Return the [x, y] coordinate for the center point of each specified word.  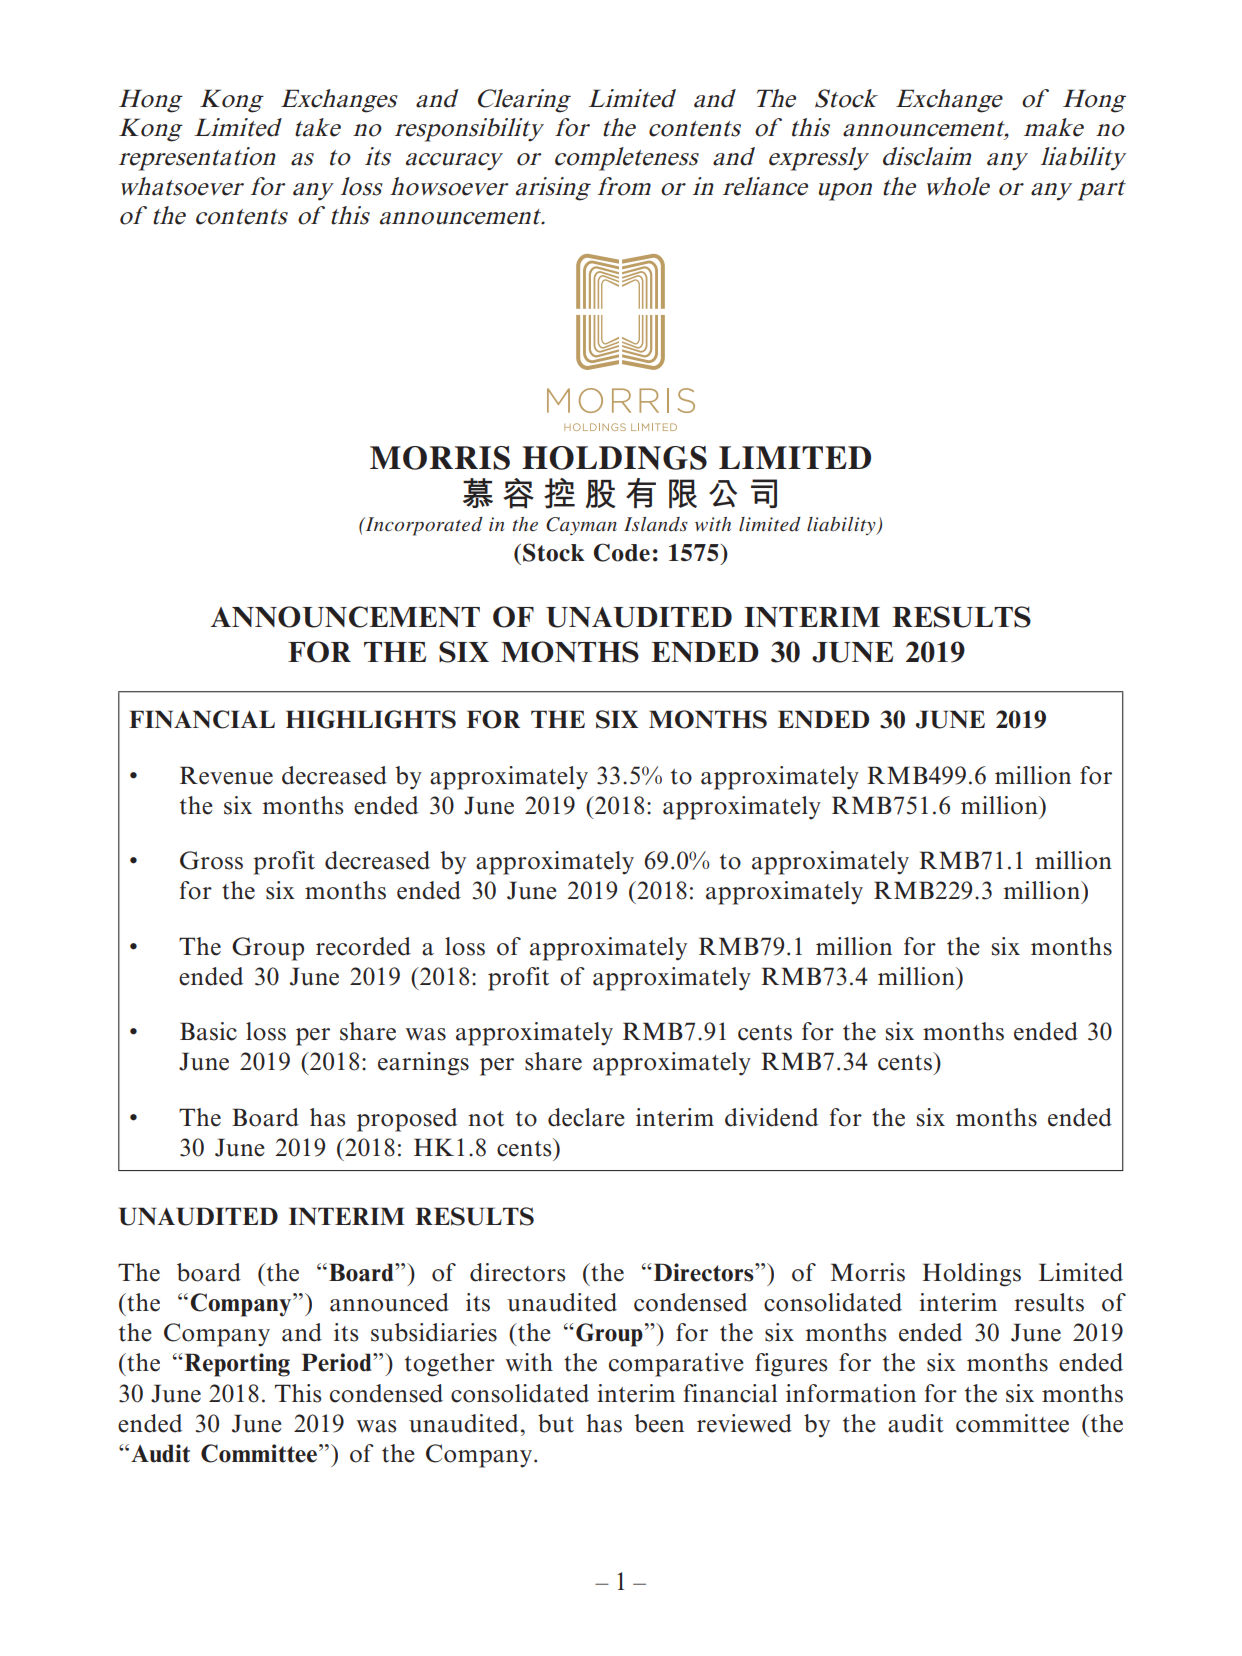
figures [791, 1365]
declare [586, 1117]
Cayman [581, 526]
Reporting [236, 1365]
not [486, 1119]
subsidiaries [434, 1332]
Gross [211, 860]
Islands [656, 524]
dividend [771, 1117]
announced [389, 1302]
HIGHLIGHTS [371, 719]
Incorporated [423, 526]
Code [622, 552]
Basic [208, 1031]
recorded [363, 946]
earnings [423, 1064]
